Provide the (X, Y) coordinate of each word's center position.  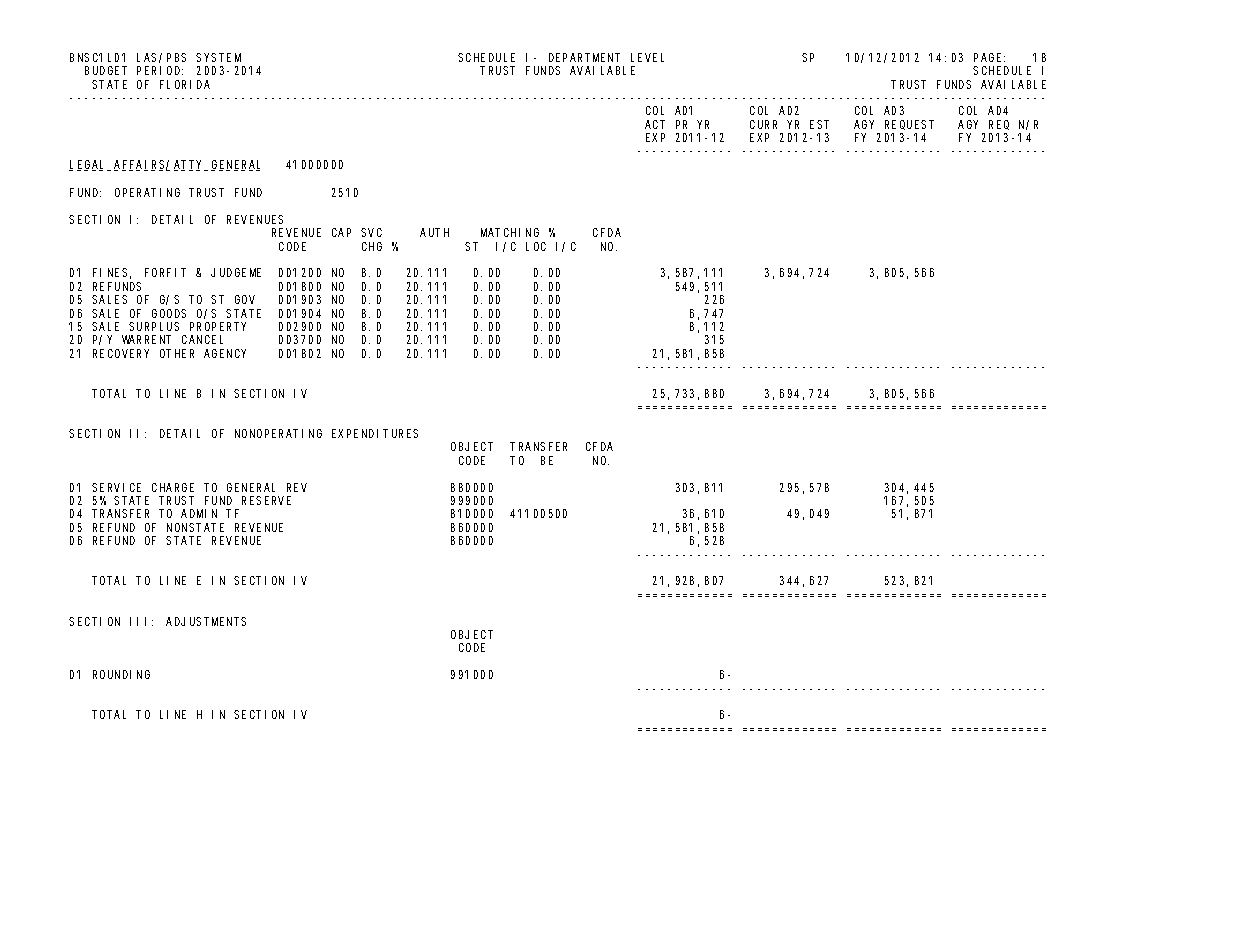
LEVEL (647, 57)
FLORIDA (185, 84)
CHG (372, 246)
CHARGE (173, 487)
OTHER (177, 353)
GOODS (169, 313)
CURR (763, 124)
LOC (536, 246)
